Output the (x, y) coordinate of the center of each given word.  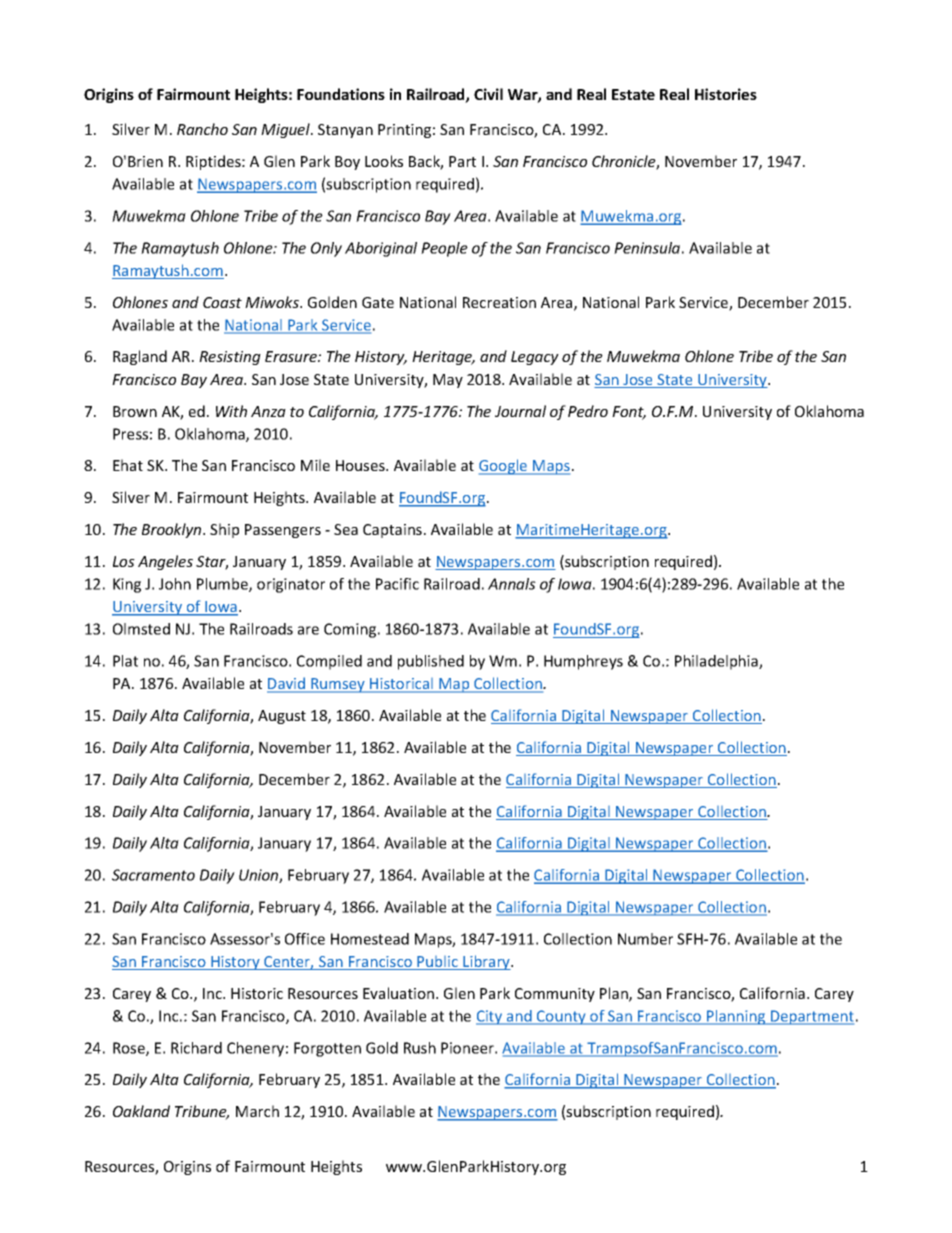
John (175, 584)
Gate (378, 302)
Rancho (202, 129)
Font (629, 413)
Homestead (370, 939)
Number (645, 939)
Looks (384, 161)
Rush (420, 1048)
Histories (726, 94)
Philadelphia (717, 662)
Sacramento (153, 875)
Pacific (397, 584)
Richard (196, 1048)
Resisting (230, 358)
